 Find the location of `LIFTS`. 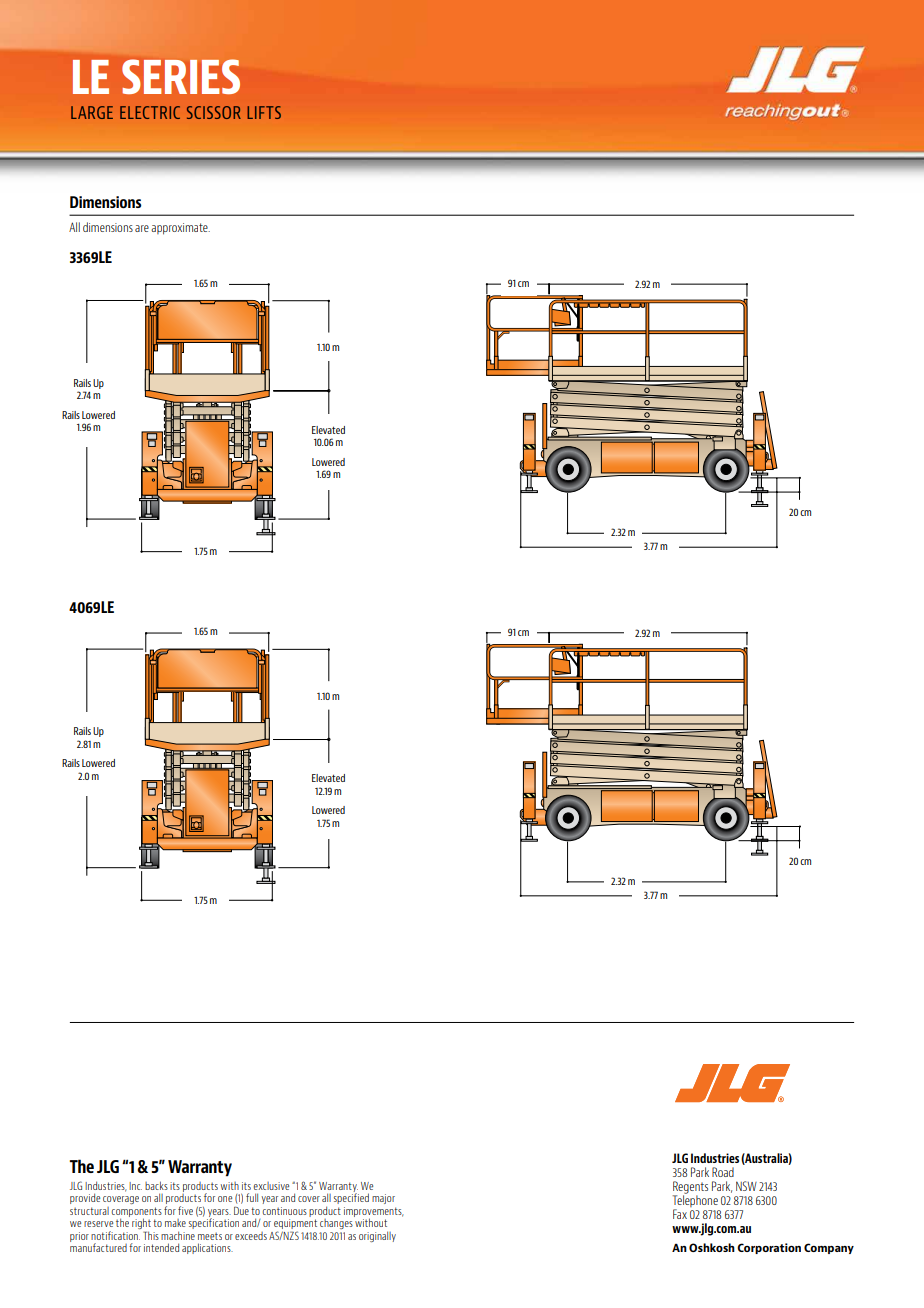

LIFTS is located at coordinates (264, 112).
